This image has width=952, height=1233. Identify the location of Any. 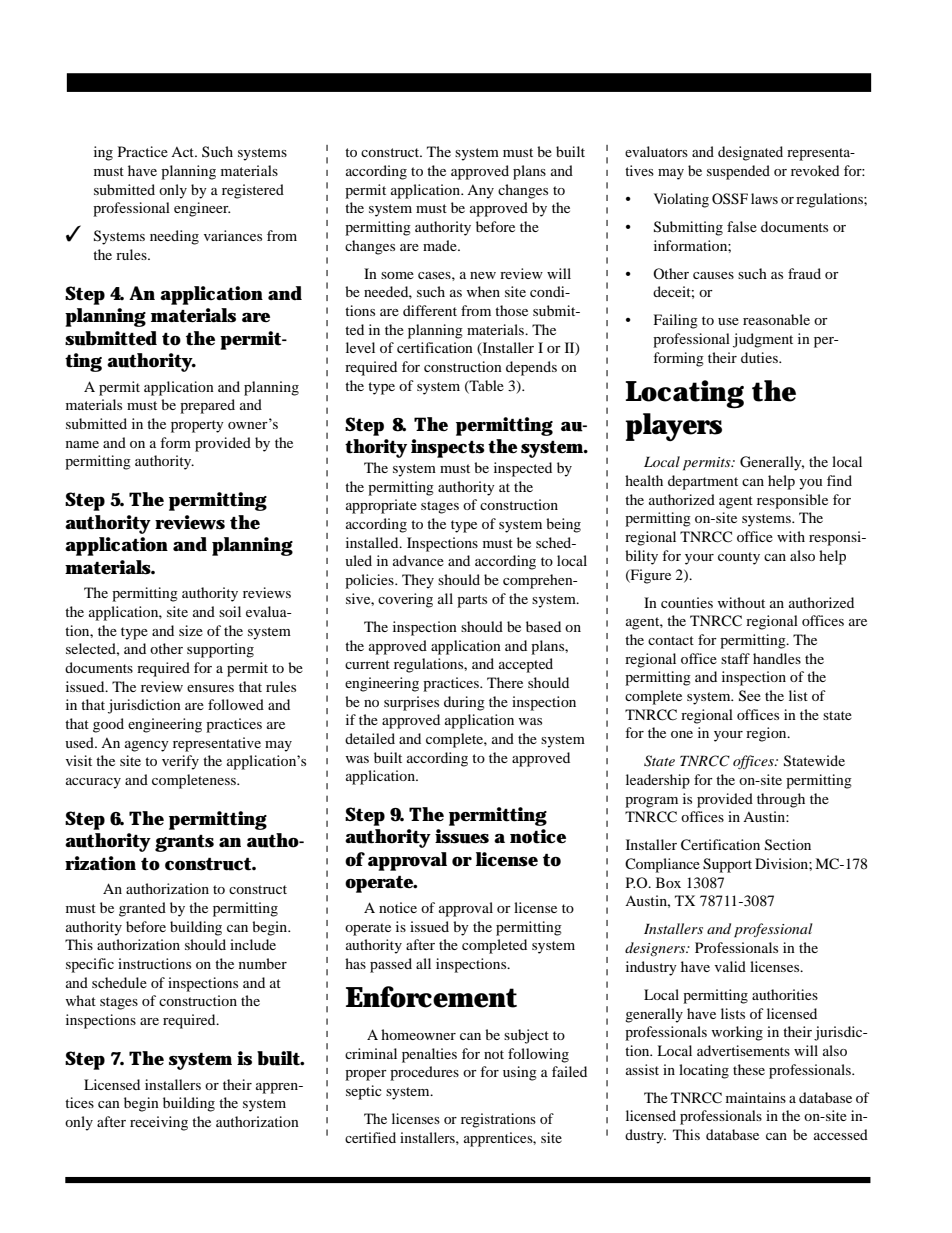
(480, 192).
